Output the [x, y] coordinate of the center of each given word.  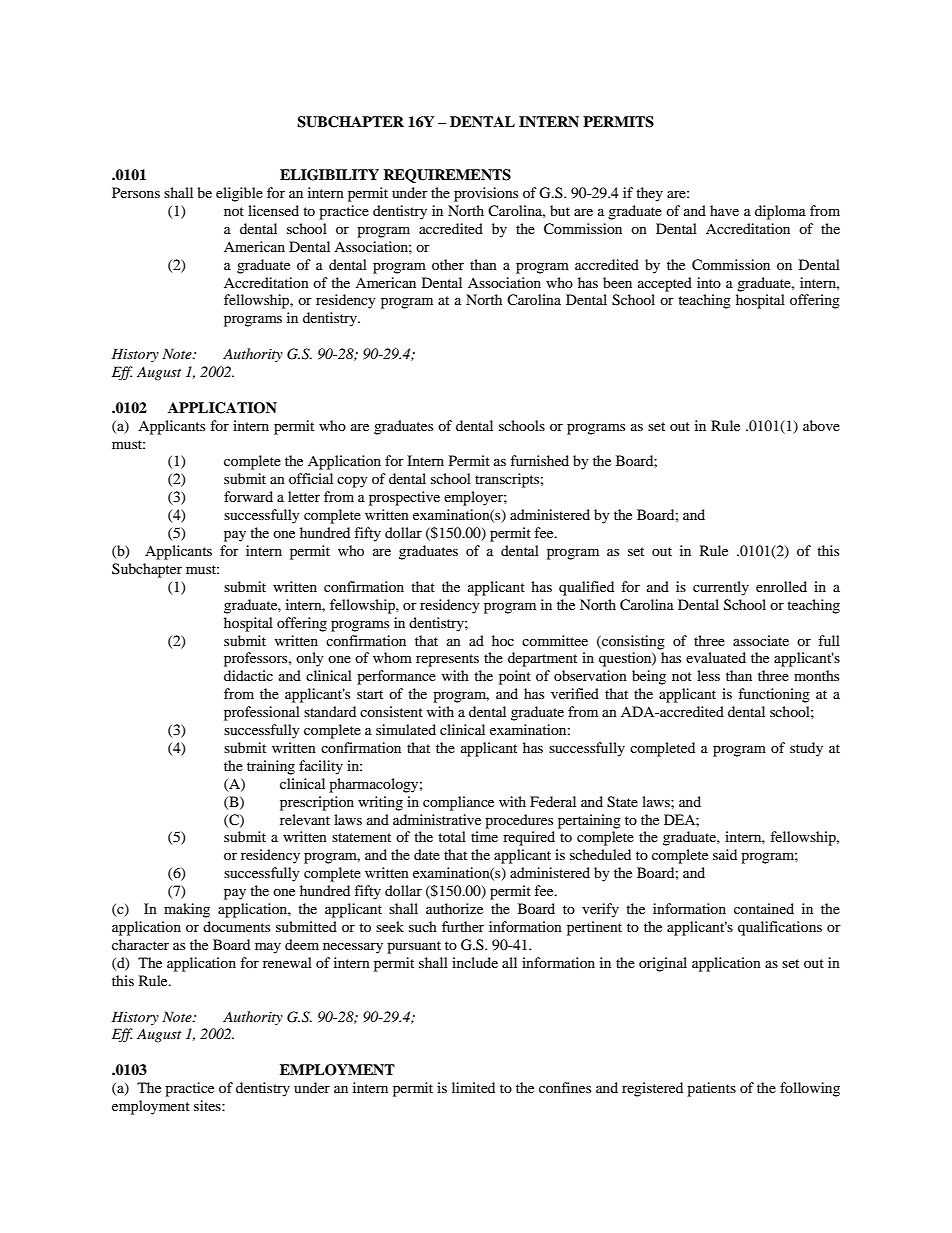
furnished [539, 460]
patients [711, 1089]
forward [248, 496]
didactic [248, 675]
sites [208, 1105]
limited [473, 1087]
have [724, 210]
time [484, 836]
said [725, 854]
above [821, 425]
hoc [503, 640]
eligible [239, 194]
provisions [486, 194]
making [187, 910]
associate [761, 640]
